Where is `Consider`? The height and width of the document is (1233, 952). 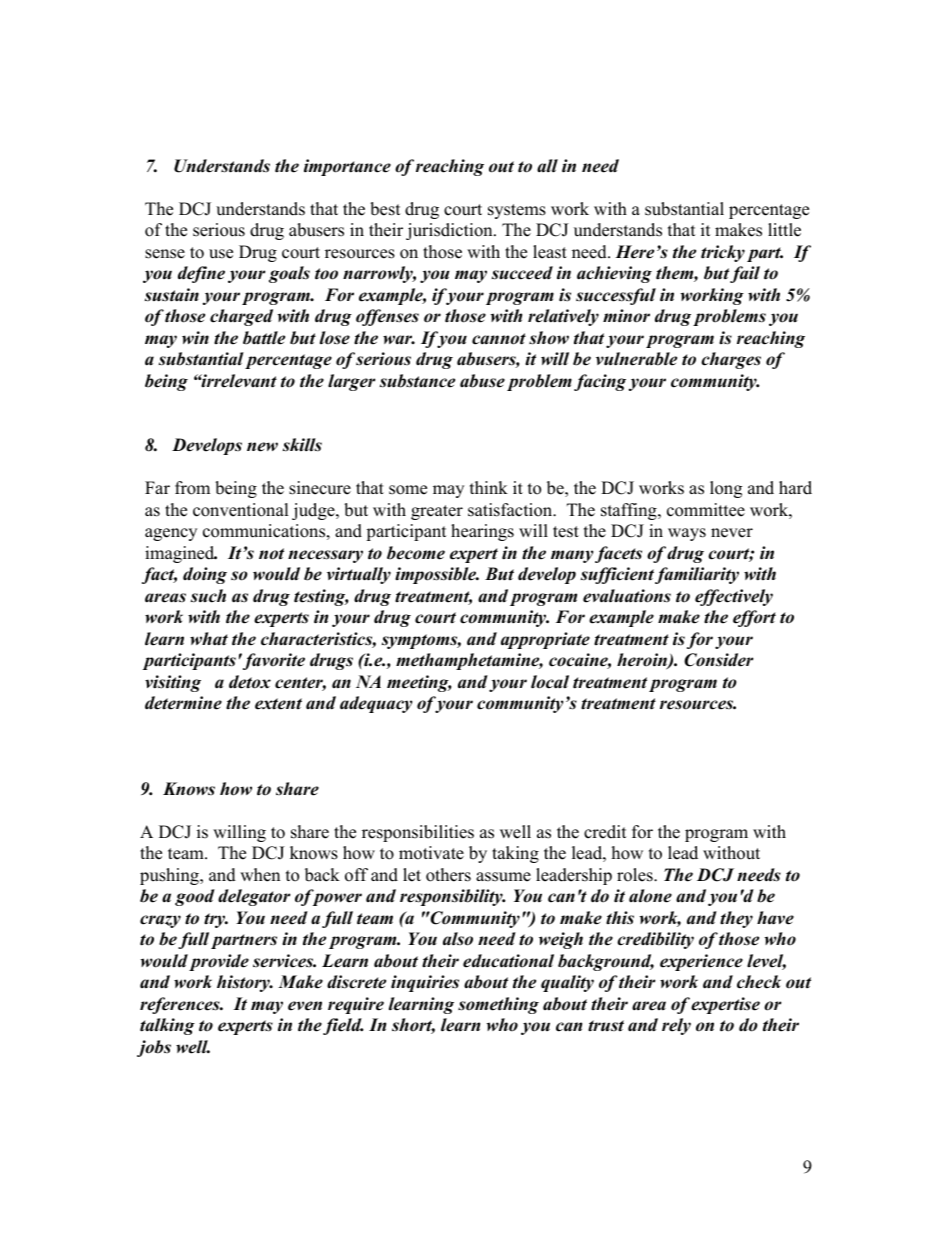 Consider is located at coordinates (718, 660).
